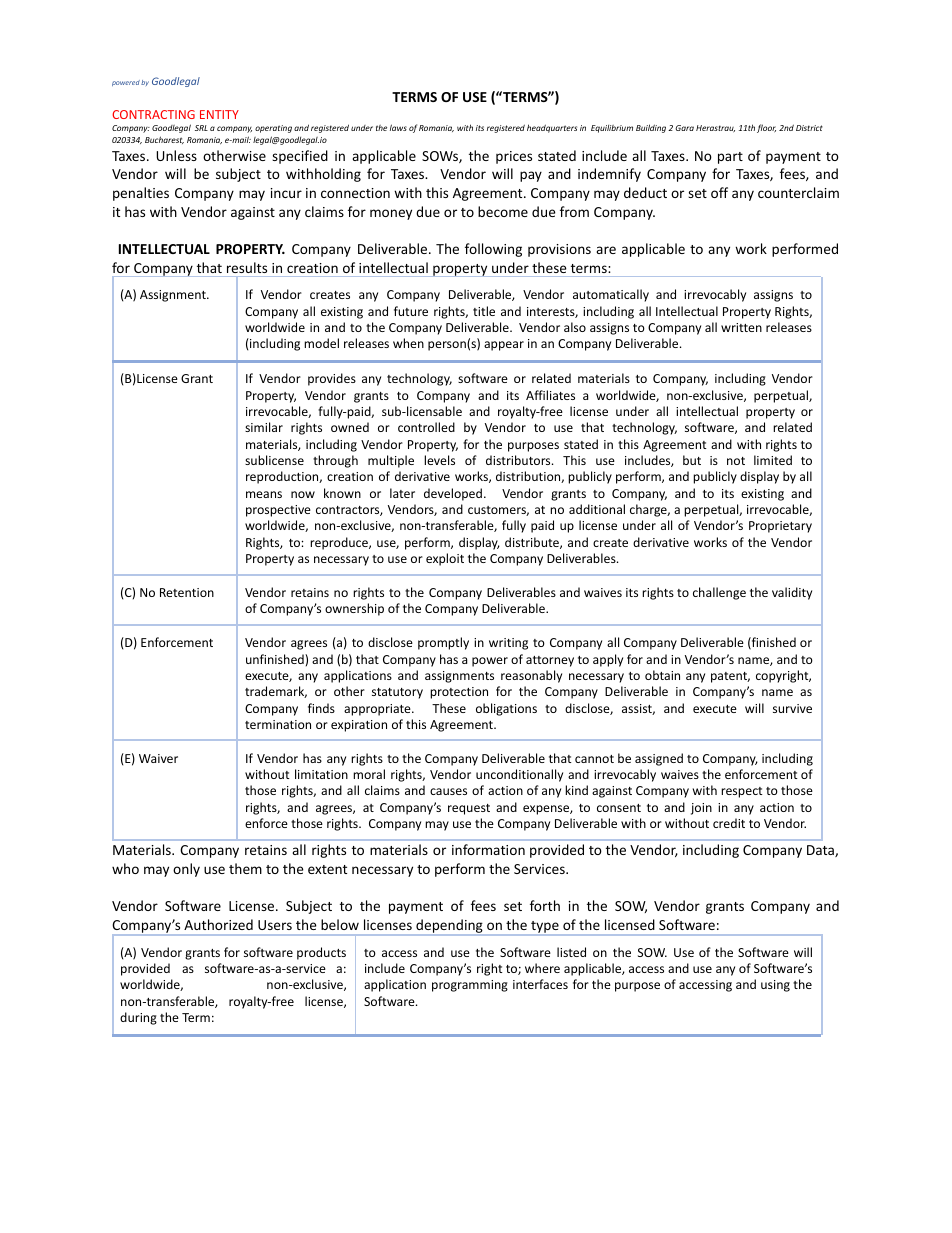  What do you see at coordinates (730, 158) in the document?
I see `part` at bounding box center [730, 158].
